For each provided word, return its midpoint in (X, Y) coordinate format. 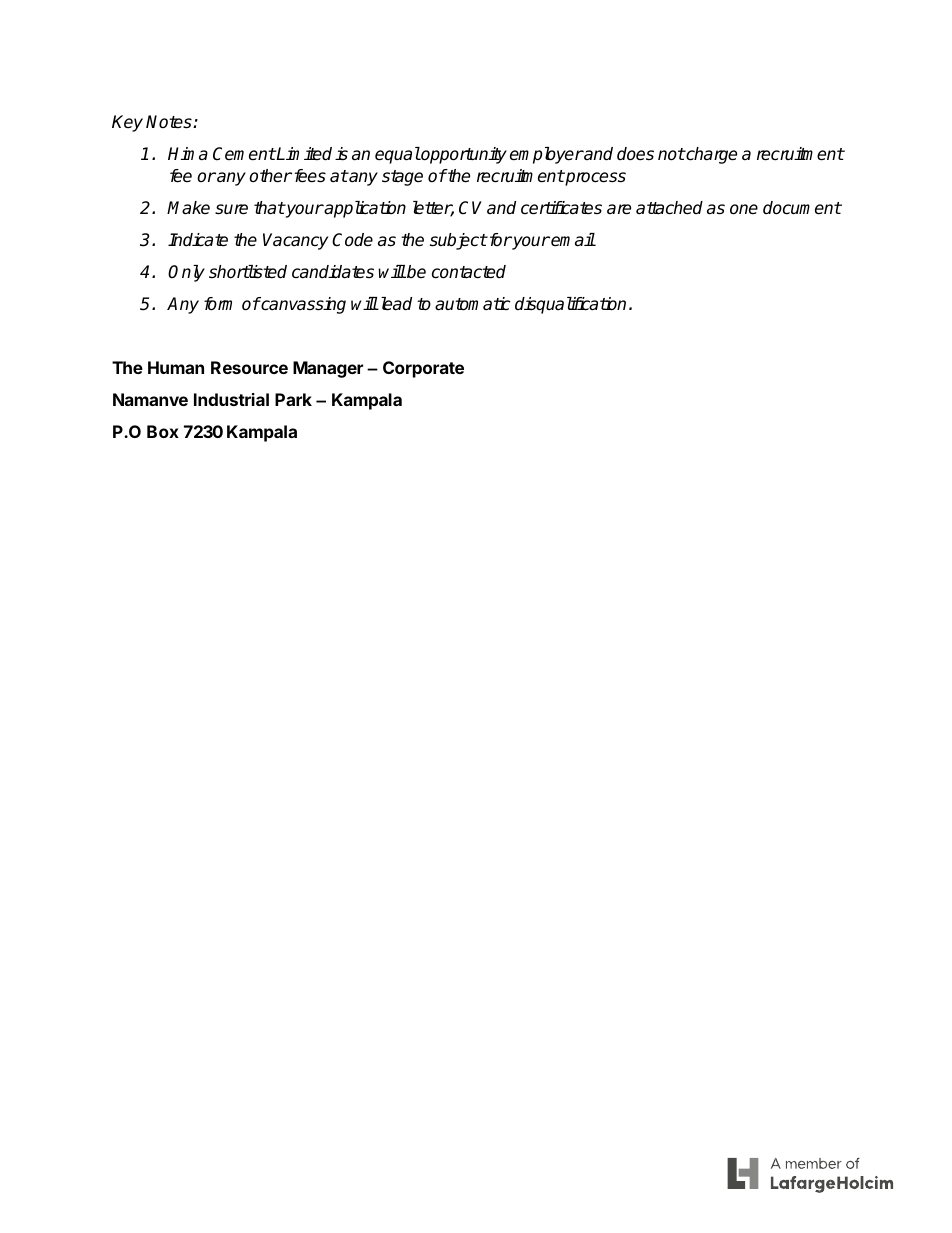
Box (163, 431)
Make (188, 208)
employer (546, 155)
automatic (472, 304)
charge (710, 155)
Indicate (198, 240)
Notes (170, 122)
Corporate (423, 369)
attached (669, 208)
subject (458, 241)
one (744, 209)
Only (186, 273)
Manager (328, 369)
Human (176, 367)
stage (402, 178)
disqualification (570, 305)
